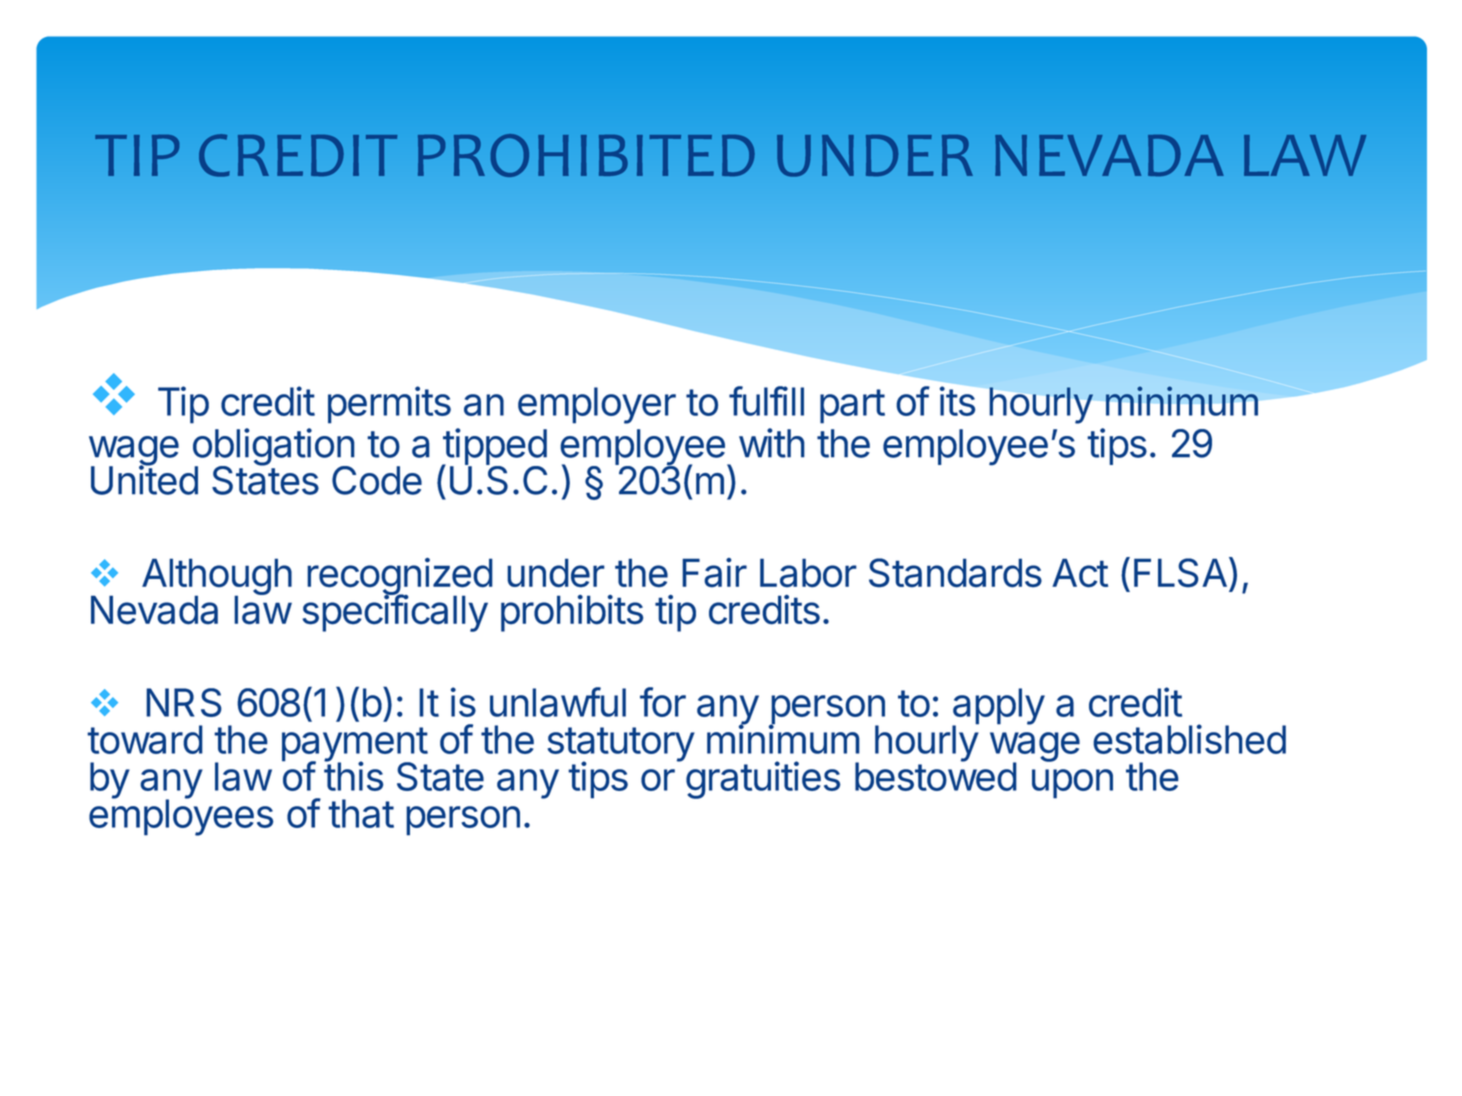  What do you see at coordinates (1080, 573) in the image?
I see `Act` at bounding box center [1080, 573].
